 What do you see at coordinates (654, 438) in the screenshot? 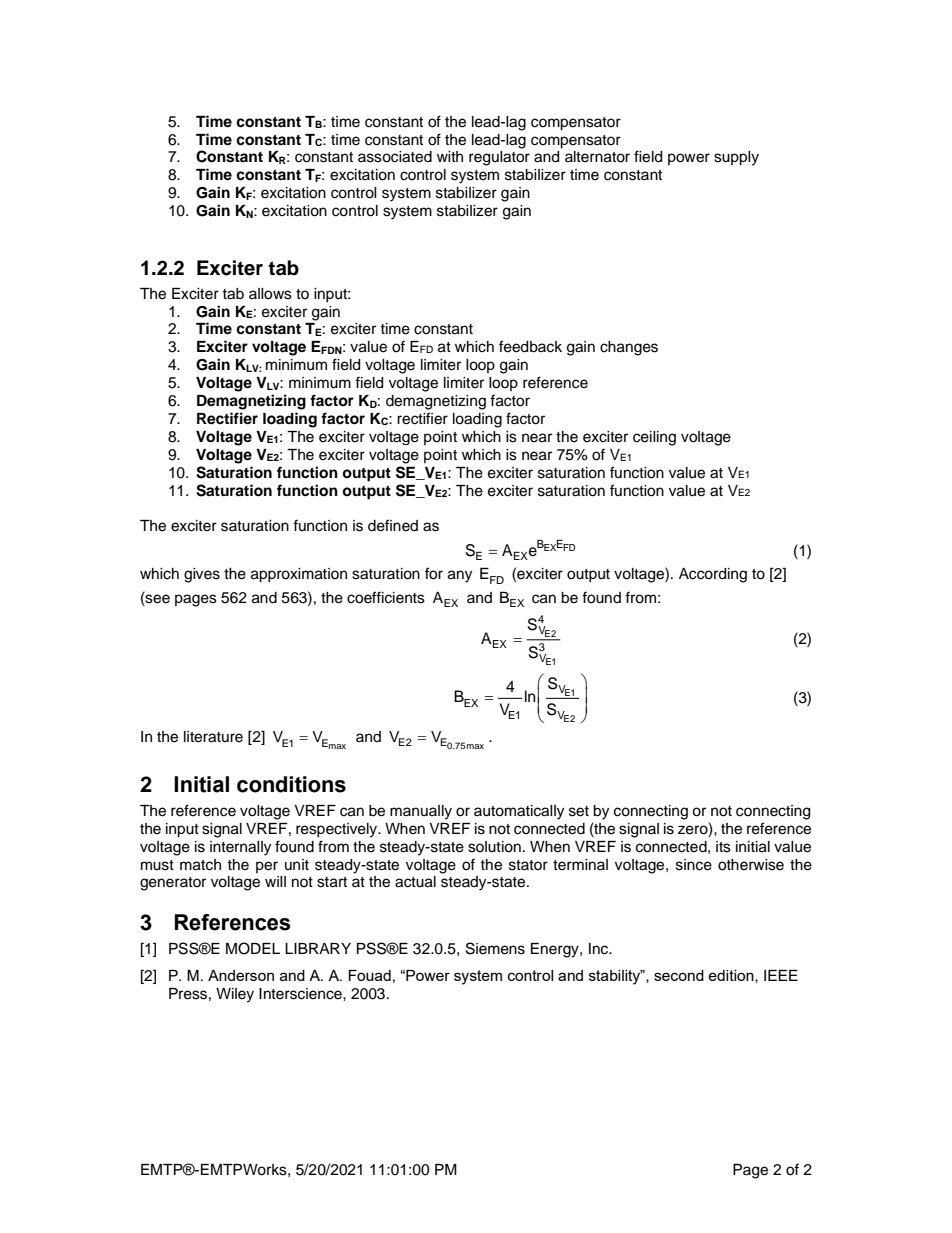
I see `ceiling` at bounding box center [654, 438].
